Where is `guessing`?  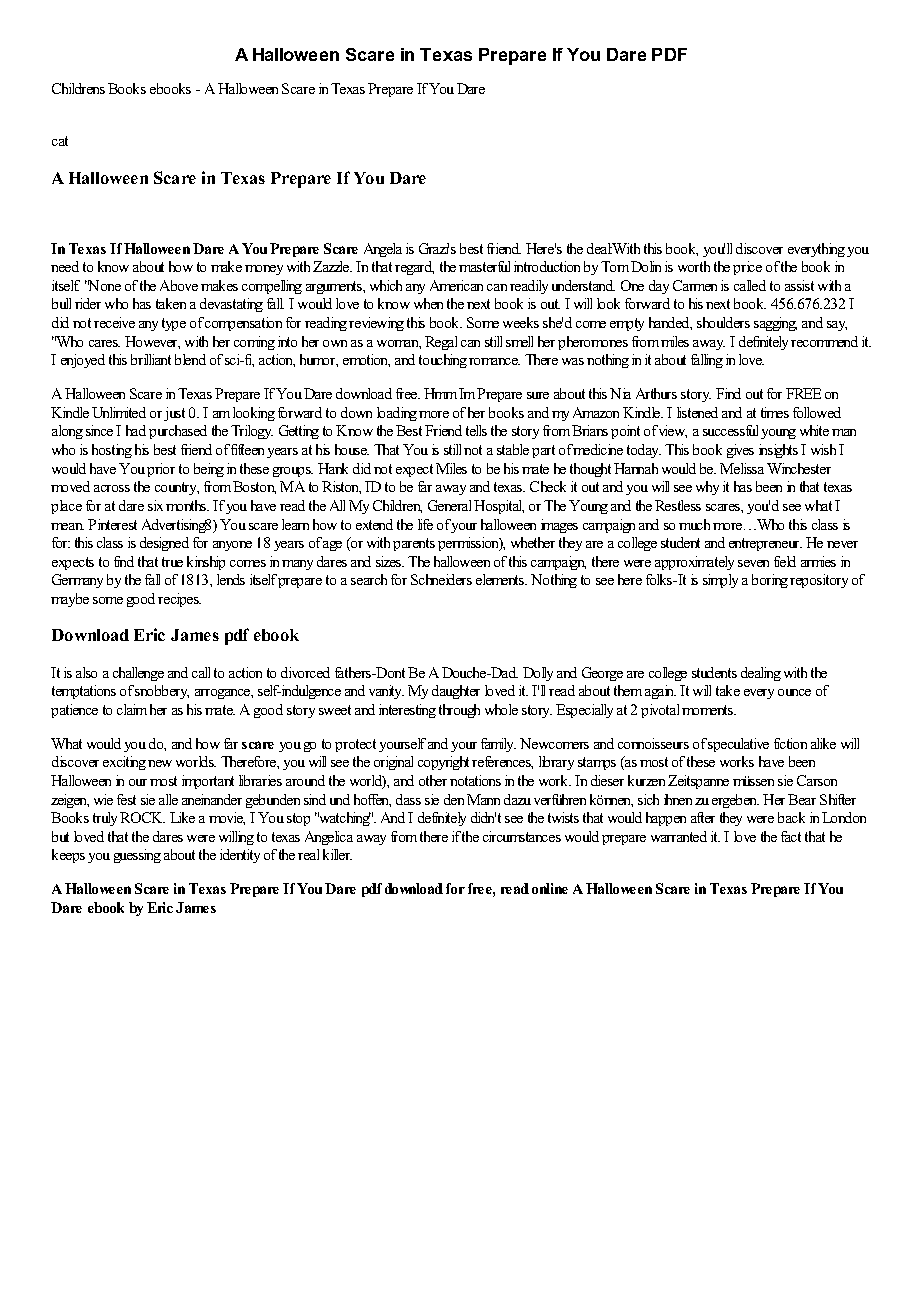 guessing is located at coordinates (137, 856).
